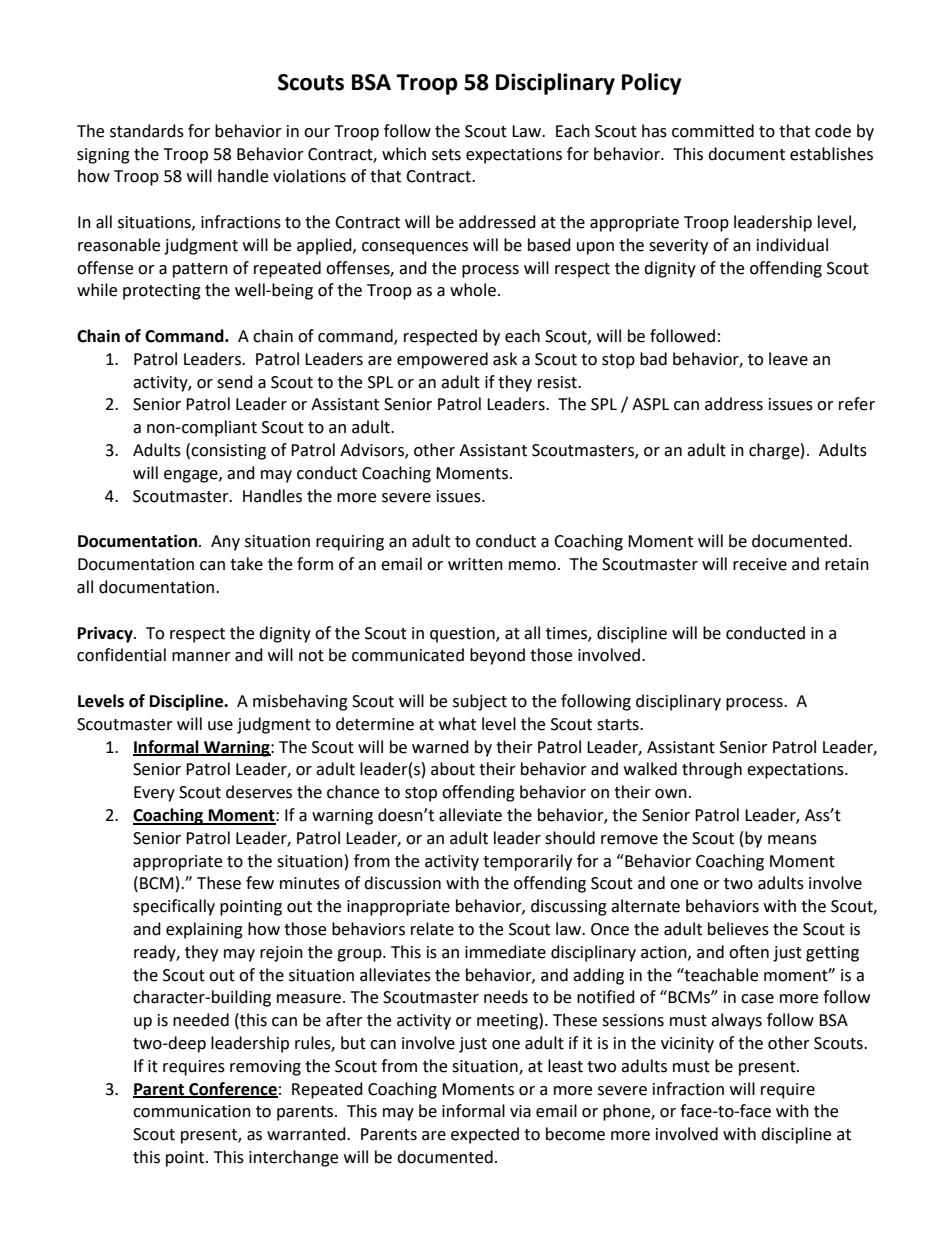 This image has height=1233, width=952. I want to click on refer, so click(857, 404).
